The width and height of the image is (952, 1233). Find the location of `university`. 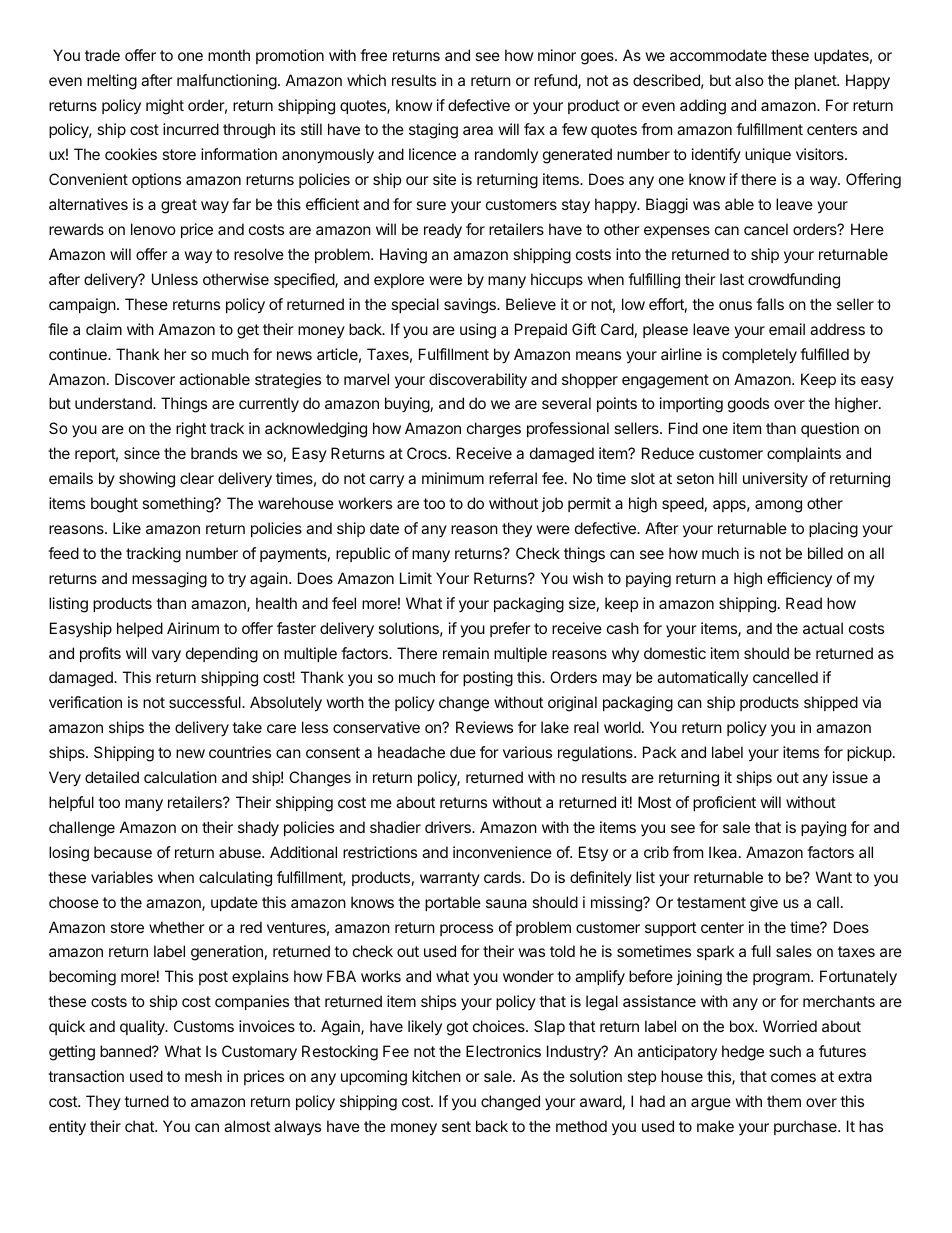

university is located at coordinates (775, 479).
